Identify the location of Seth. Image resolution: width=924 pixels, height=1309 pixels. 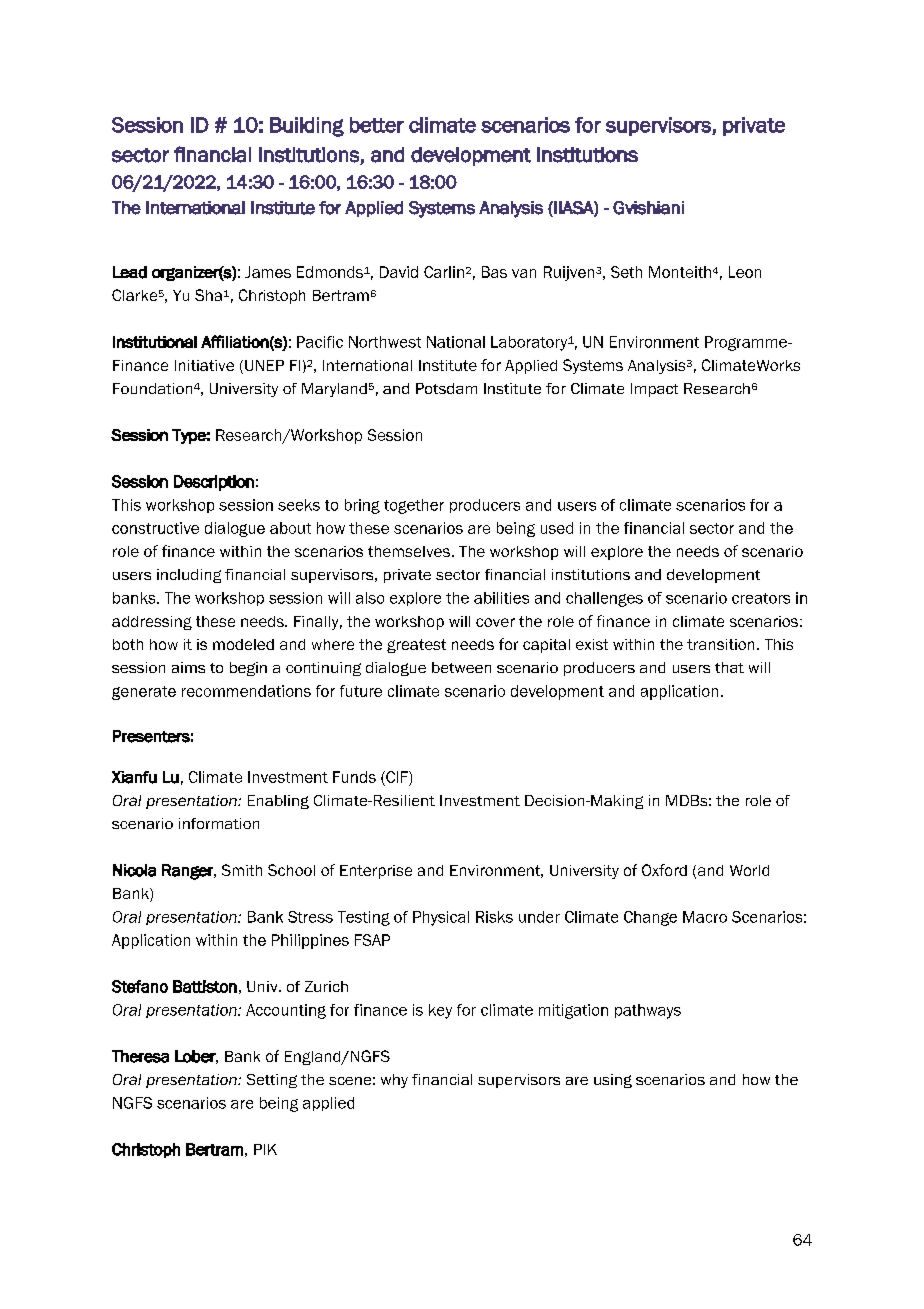
(626, 272).
